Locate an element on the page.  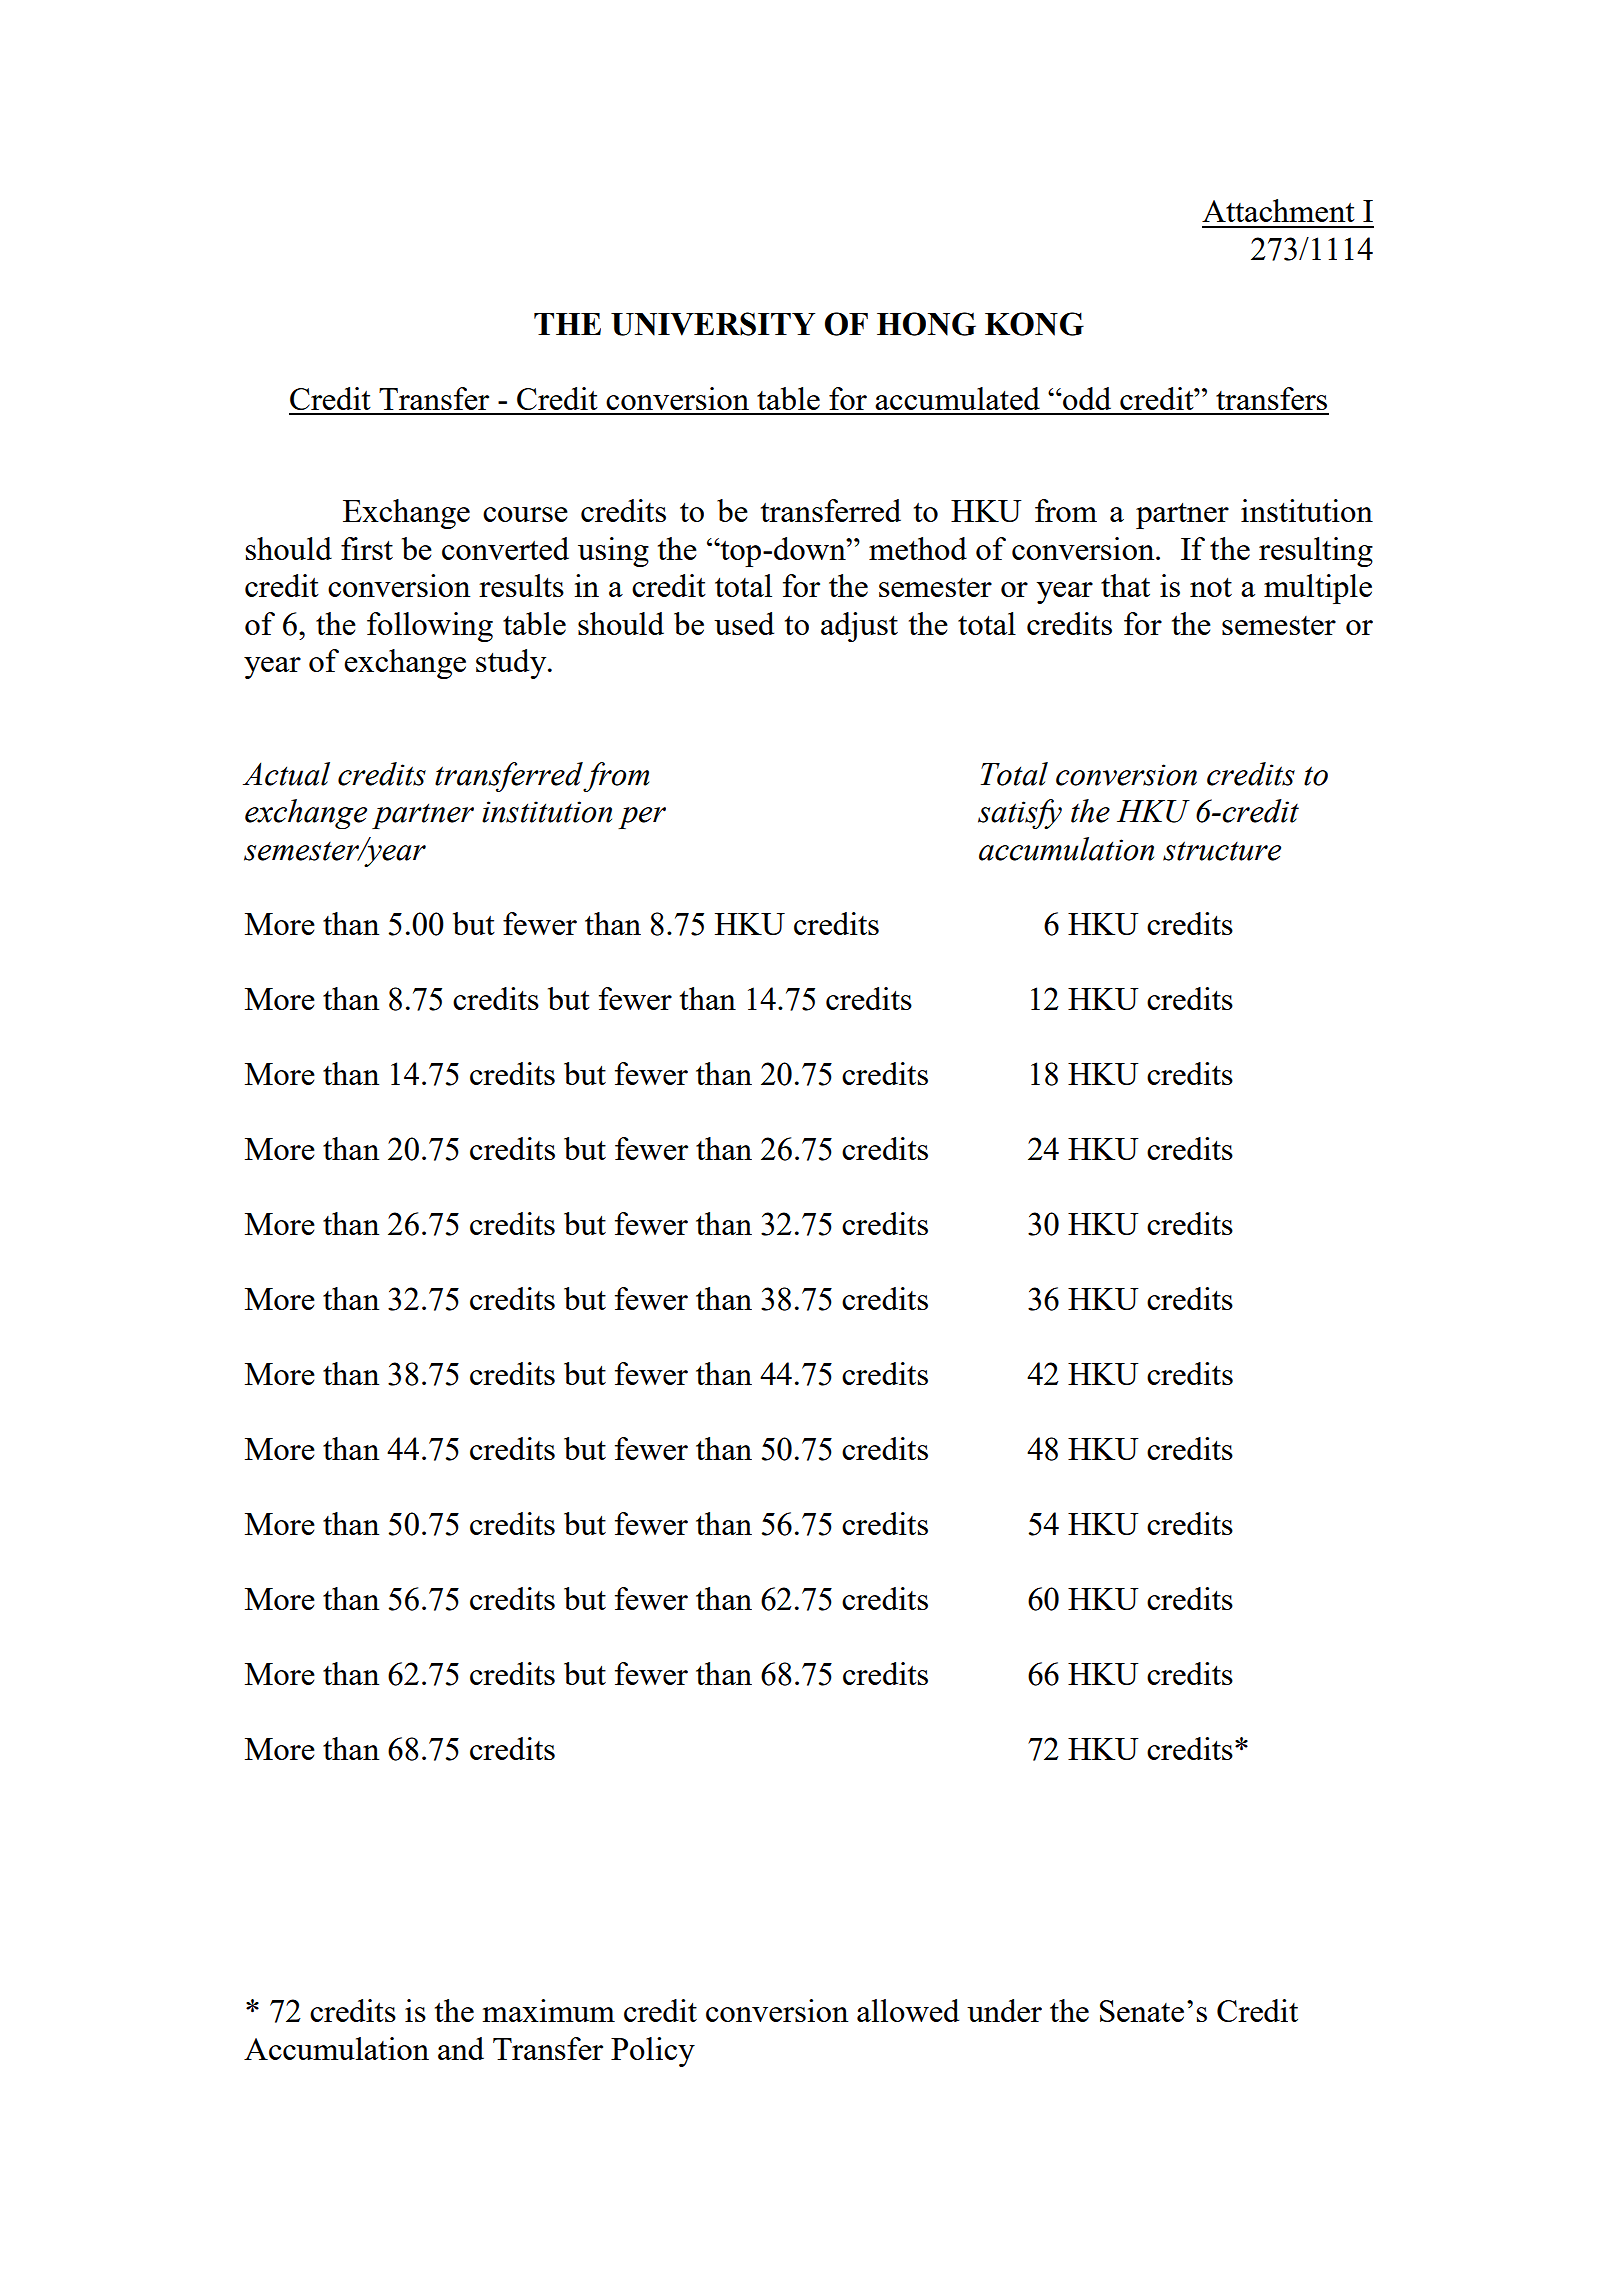
structure is located at coordinates (1222, 851).
